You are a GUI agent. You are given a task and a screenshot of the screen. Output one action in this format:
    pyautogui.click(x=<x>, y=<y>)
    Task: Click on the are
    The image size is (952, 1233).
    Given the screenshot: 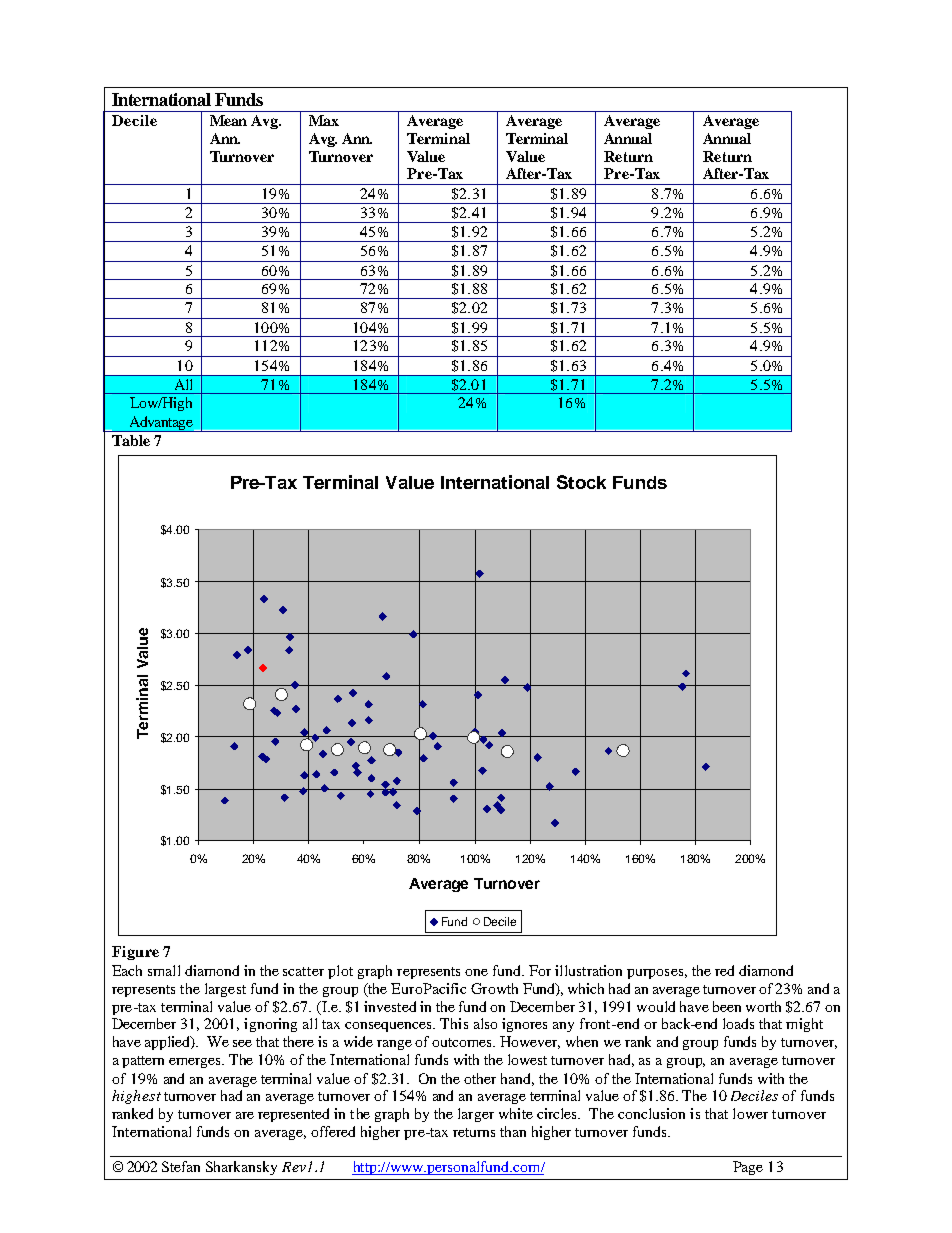 What is the action you would take?
    pyautogui.click(x=245, y=1115)
